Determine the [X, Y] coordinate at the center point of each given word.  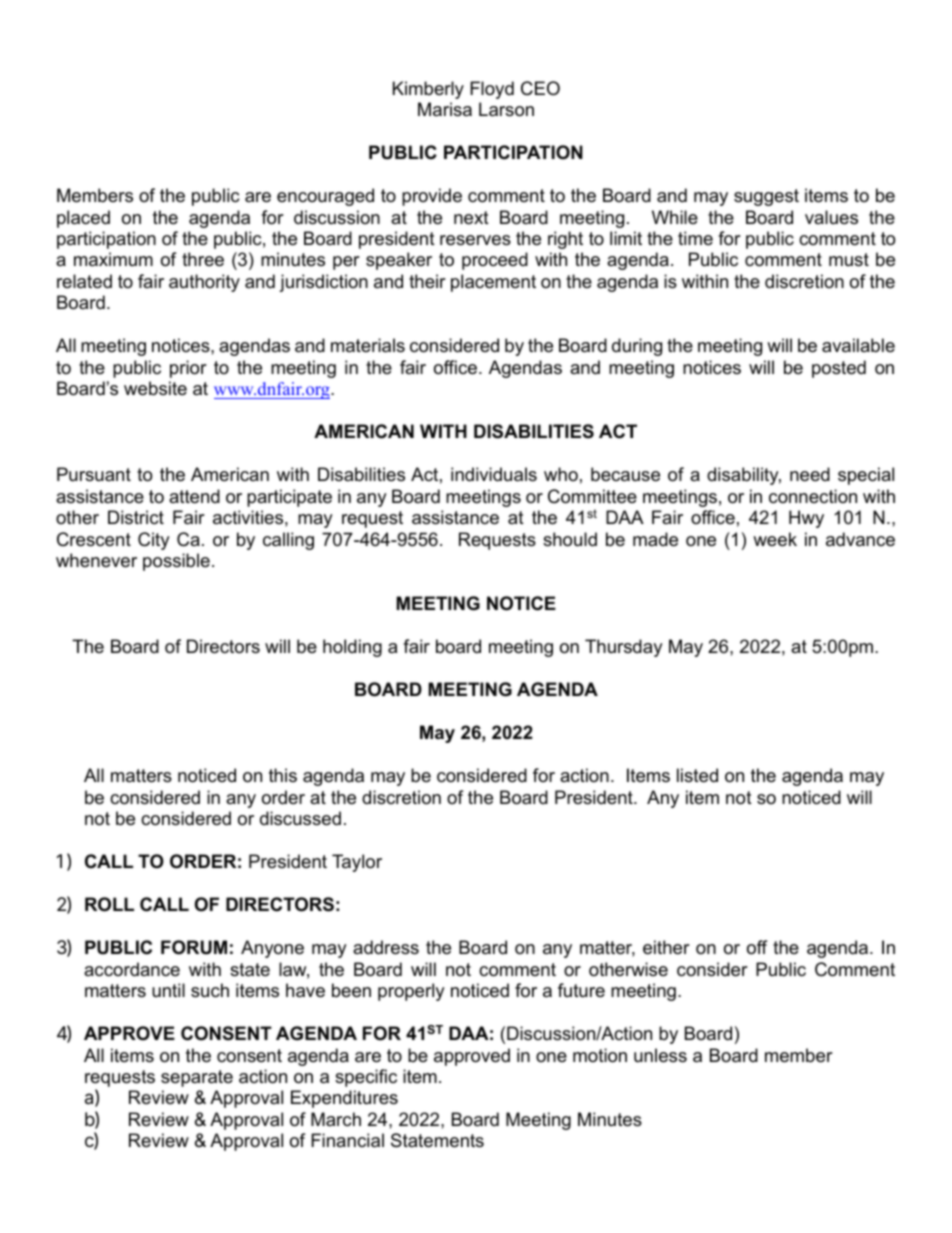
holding [352, 648]
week [775, 539]
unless [660, 1055]
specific [366, 1078]
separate [197, 1078]
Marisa [445, 109]
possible [176, 562]
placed [83, 219]
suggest [766, 197]
